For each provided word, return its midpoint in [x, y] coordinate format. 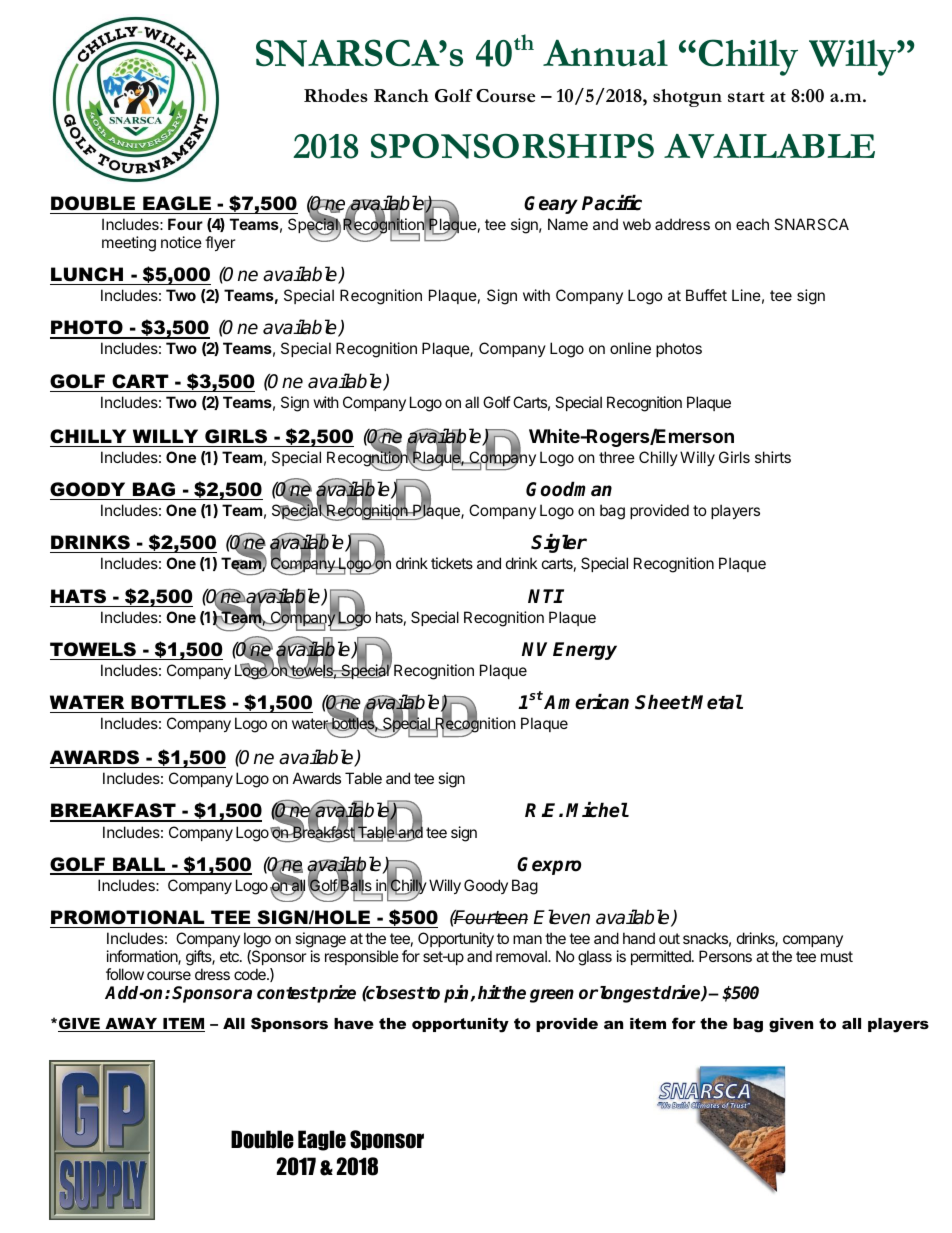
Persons [725, 956]
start [746, 97]
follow [125, 974]
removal [522, 956]
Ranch [401, 95]
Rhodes [336, 95]
